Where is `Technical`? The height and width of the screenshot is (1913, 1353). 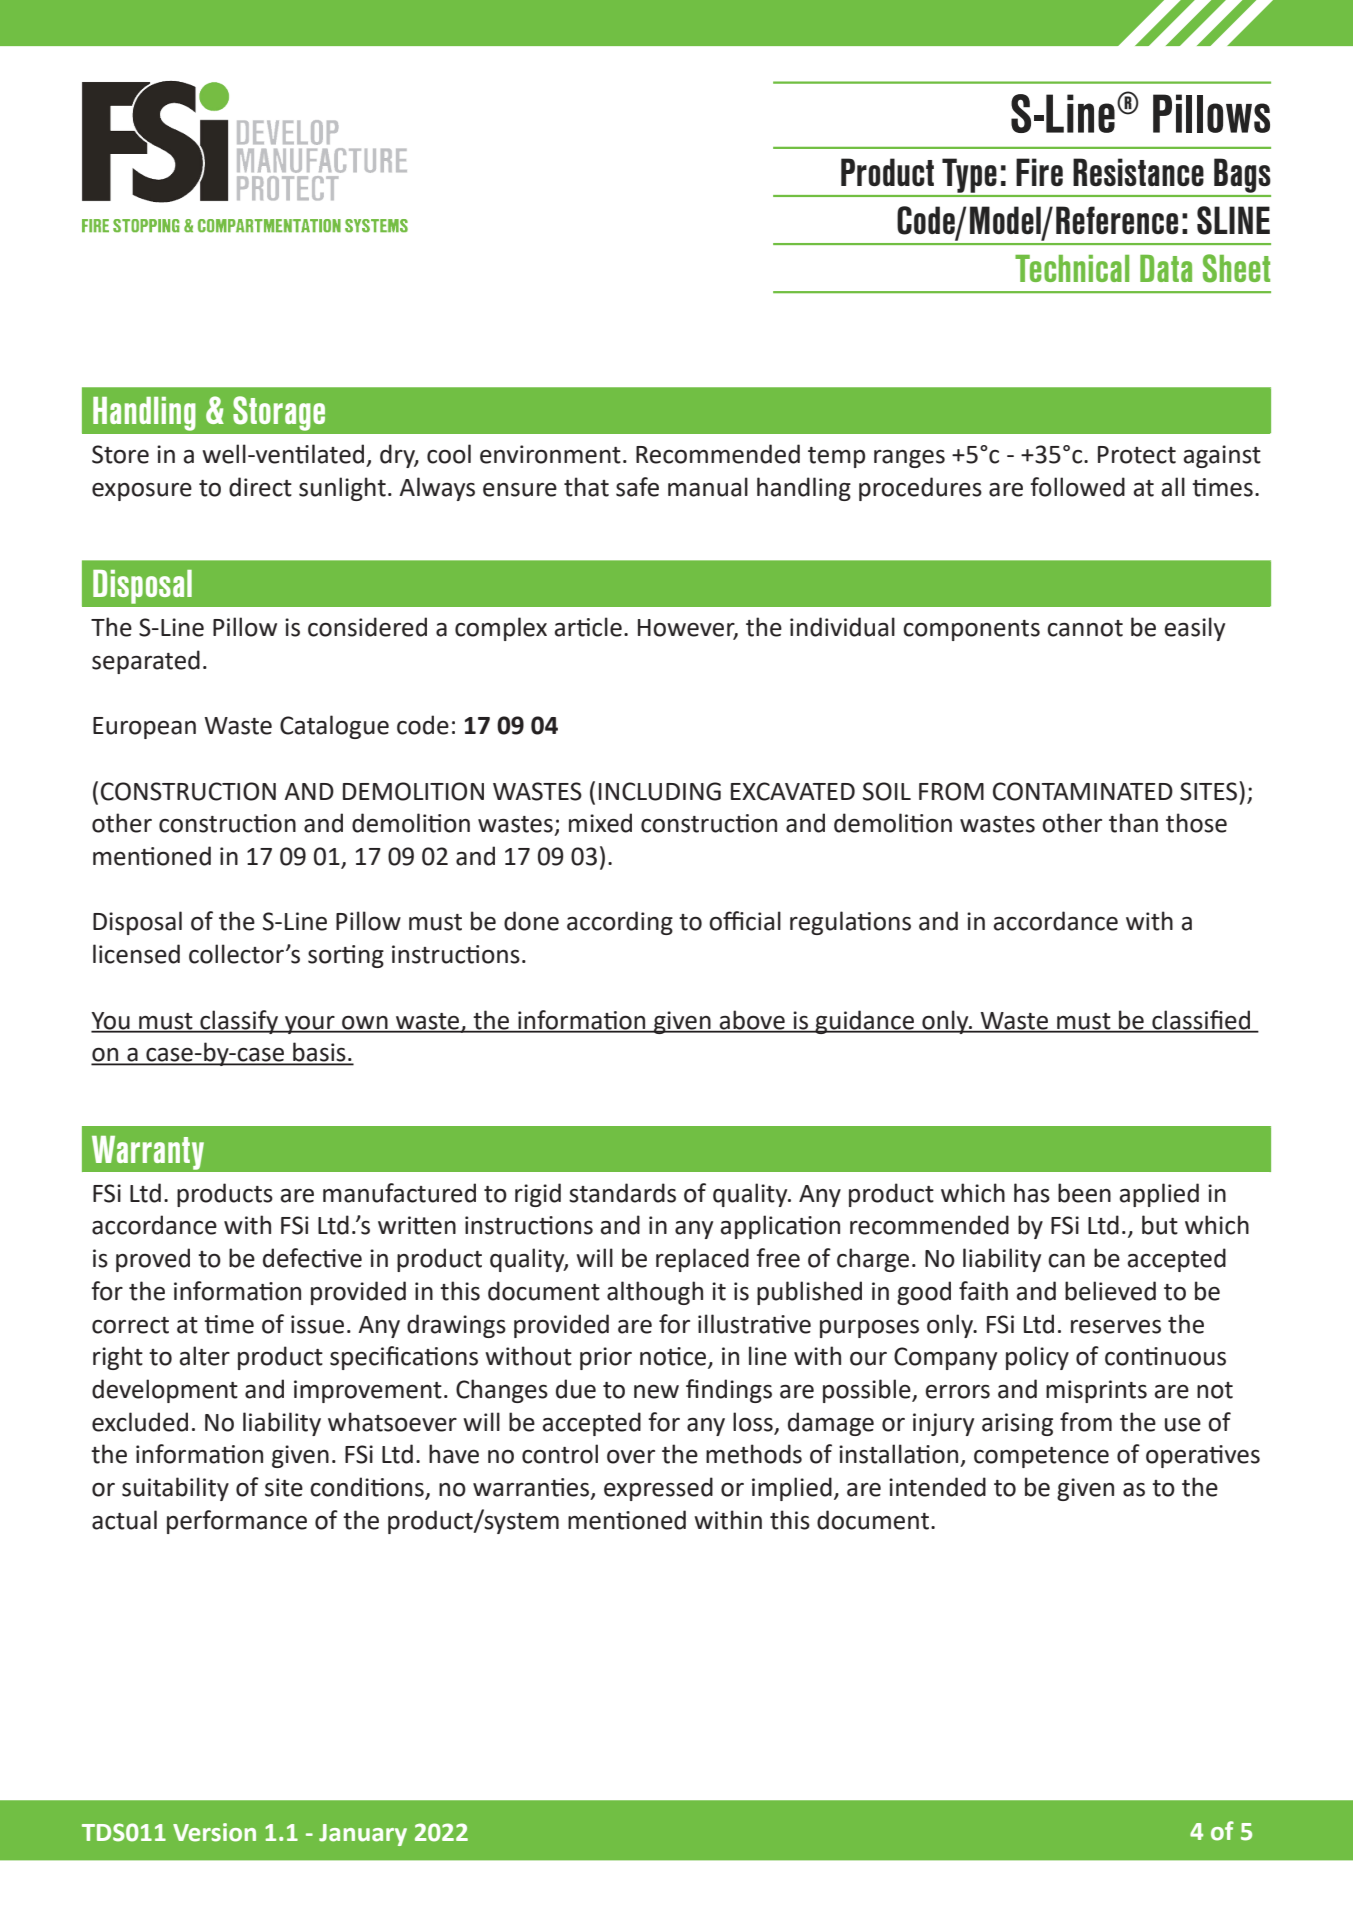
Technical is located at coordinates (1072, 268).
